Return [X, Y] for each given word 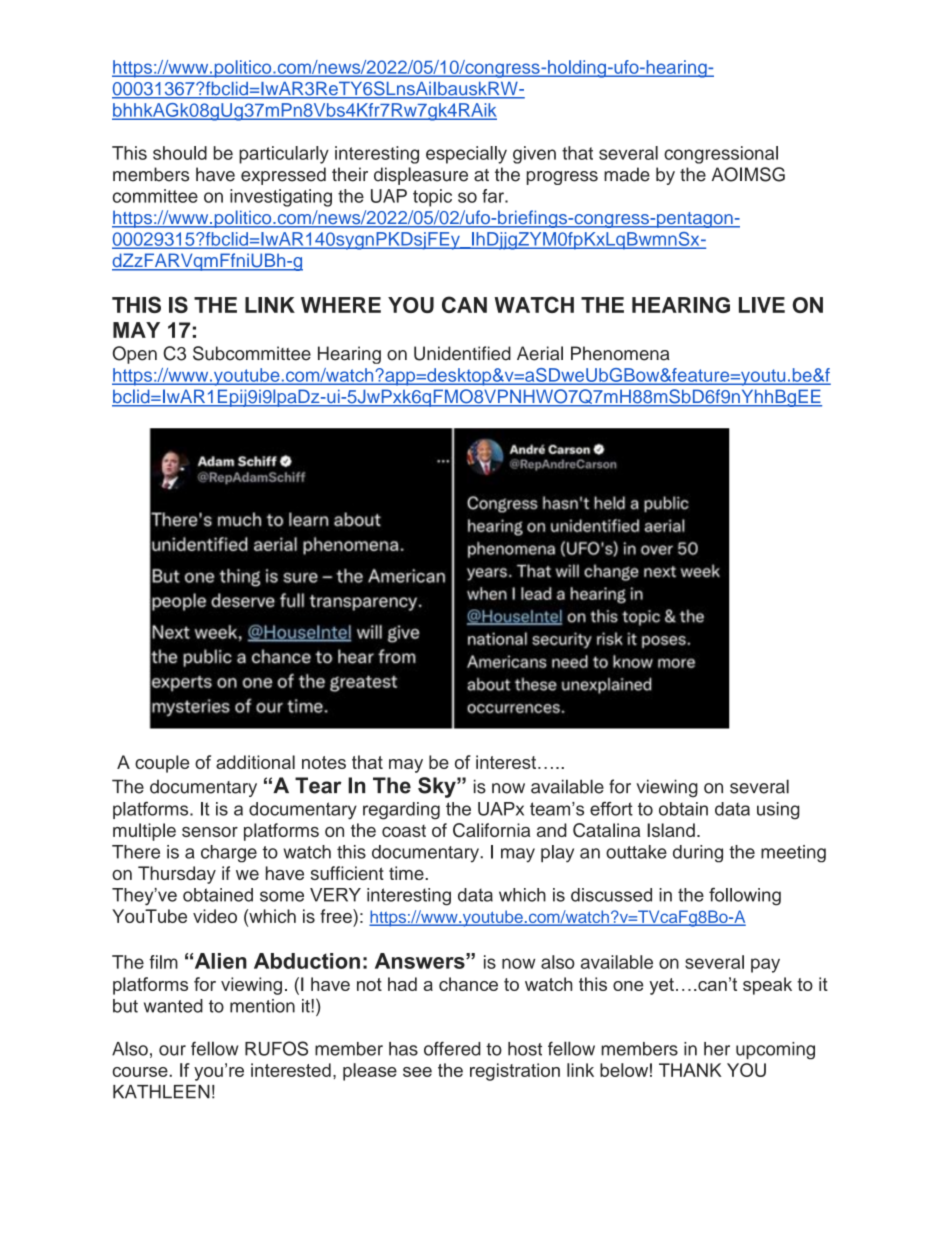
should [180, 153]
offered [452, 1048]
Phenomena [620, 353]
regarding [401, 811]
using [778, 811]
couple [162, 764]
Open [134, 355]
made [627, 174]
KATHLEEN [161, 1092]
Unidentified [462, 353]
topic [432, 198]
